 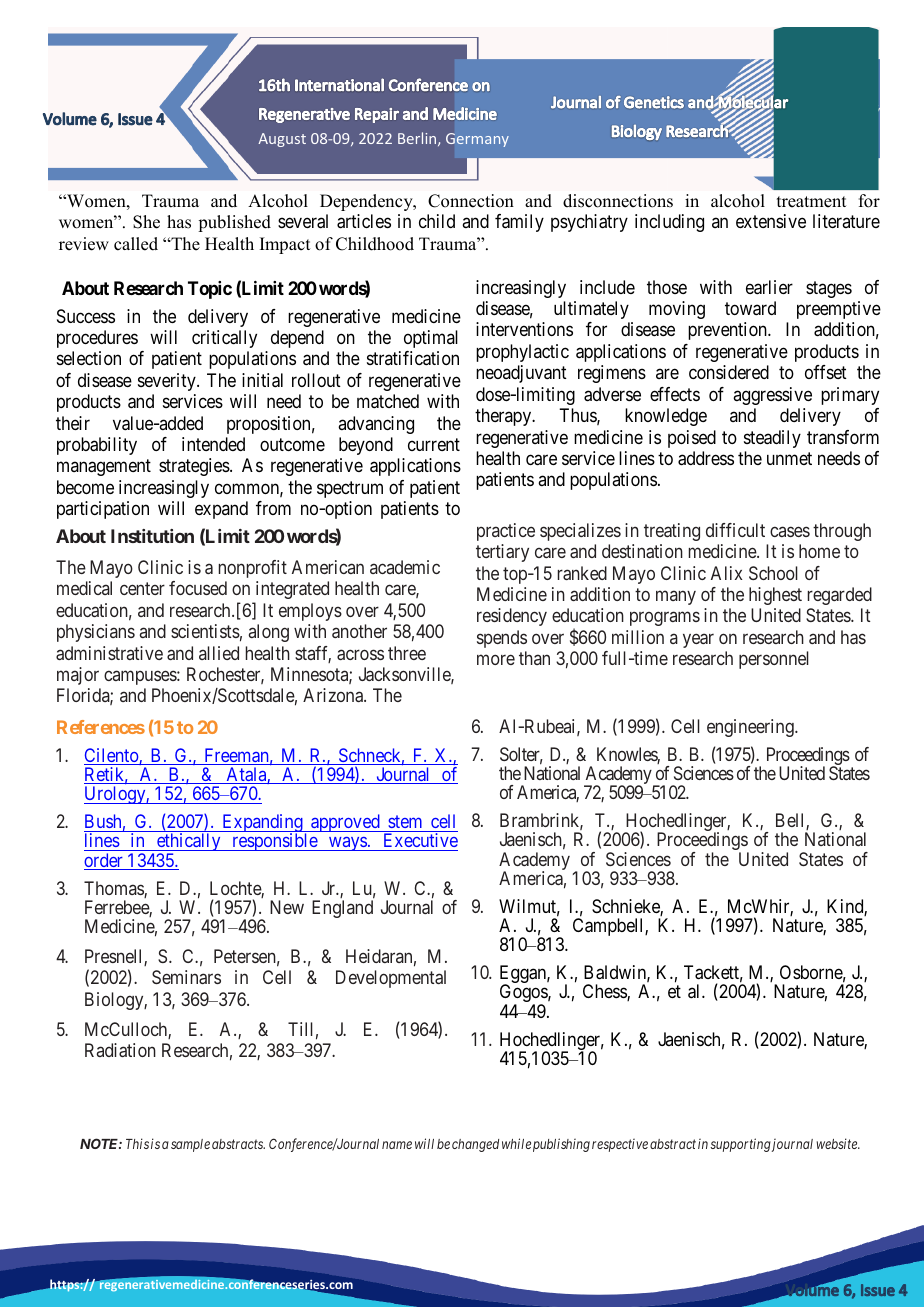 What do you see at coordinates (811, 202) in the page?
I see `treatment` at bounding box center [811, 202].
